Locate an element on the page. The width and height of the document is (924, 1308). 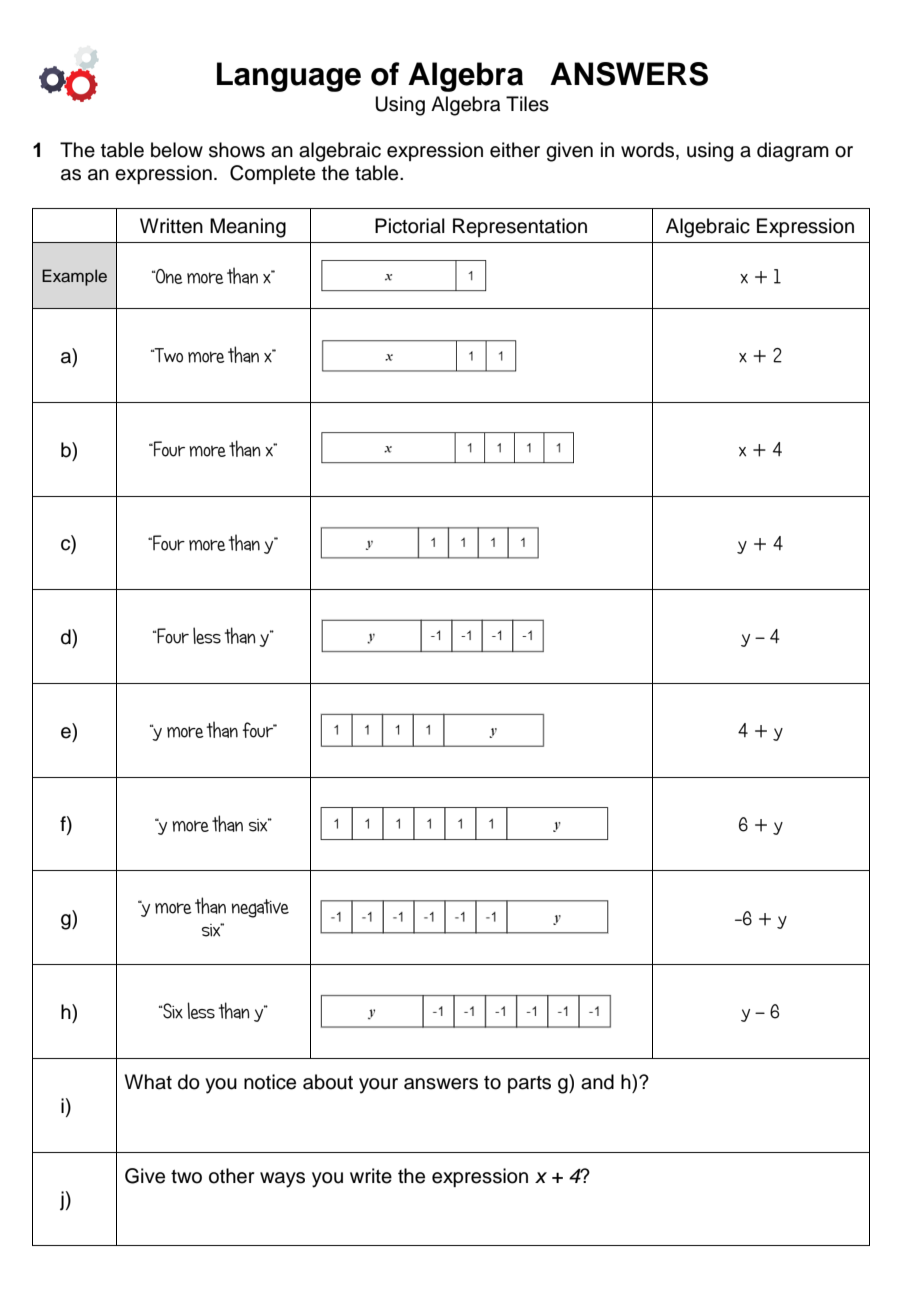
Tiles is located at coordinates (527, 104).
